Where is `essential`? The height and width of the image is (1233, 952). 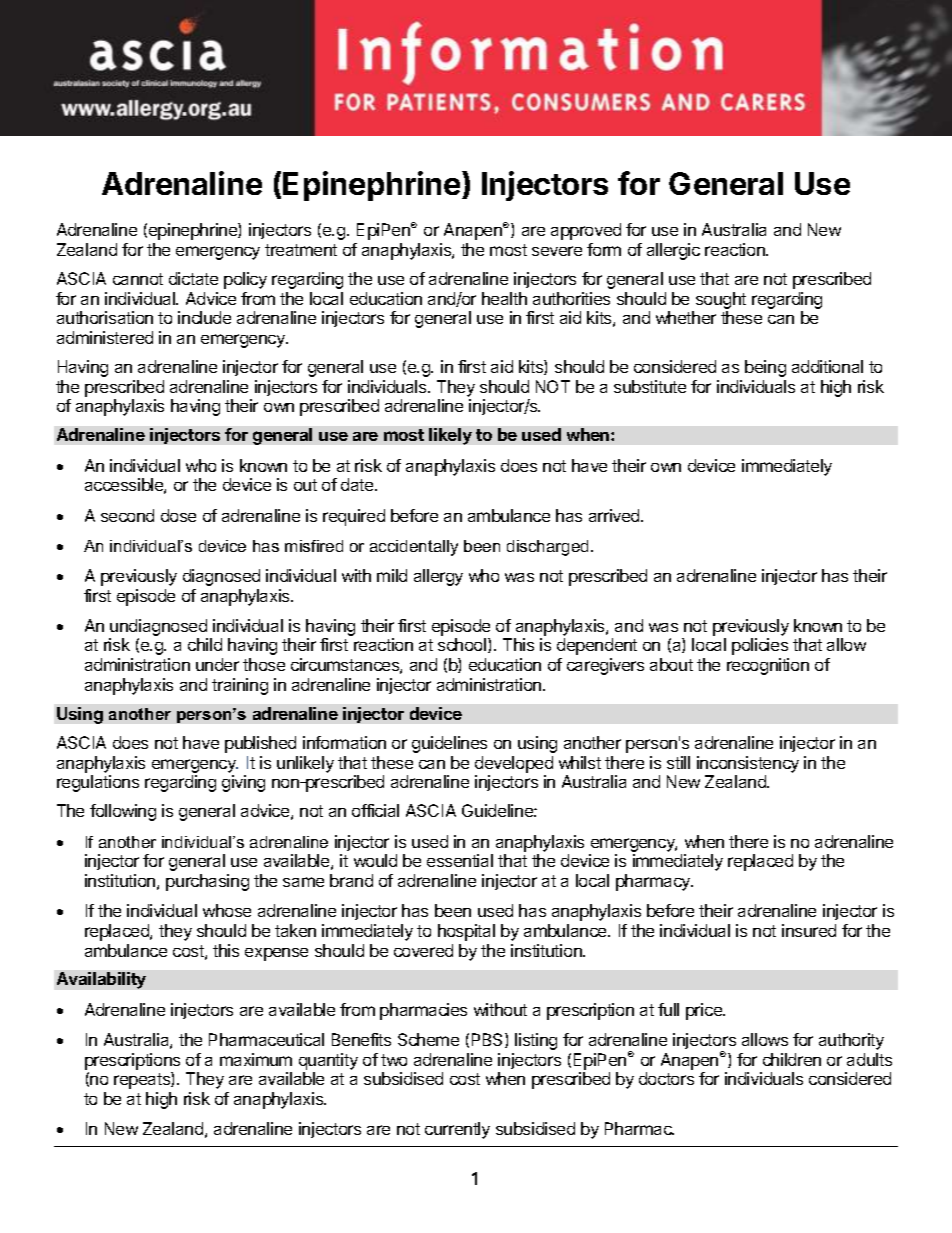 essential is located at coordinates (460, 860).
